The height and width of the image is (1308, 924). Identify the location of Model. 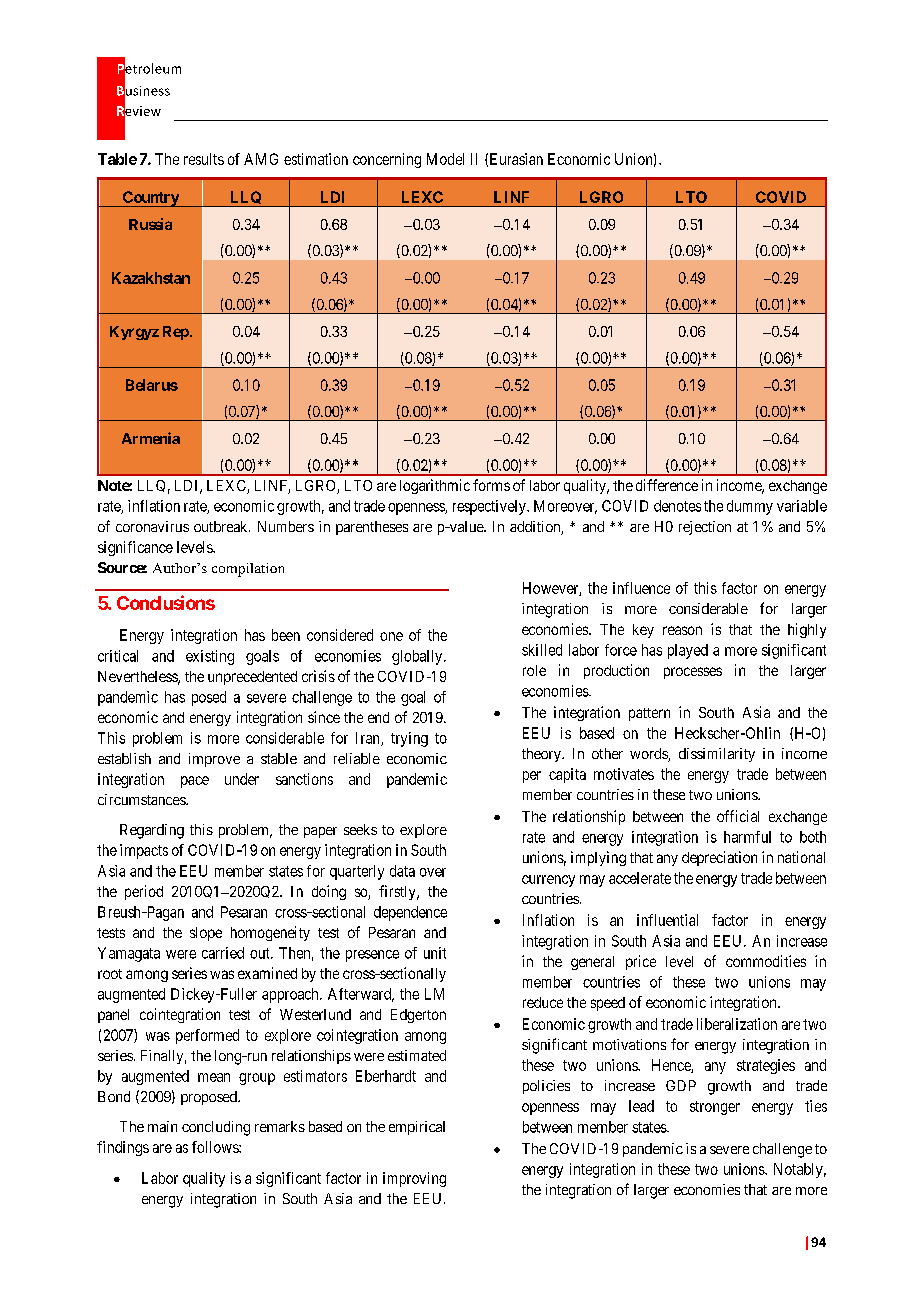
(445, 159).
